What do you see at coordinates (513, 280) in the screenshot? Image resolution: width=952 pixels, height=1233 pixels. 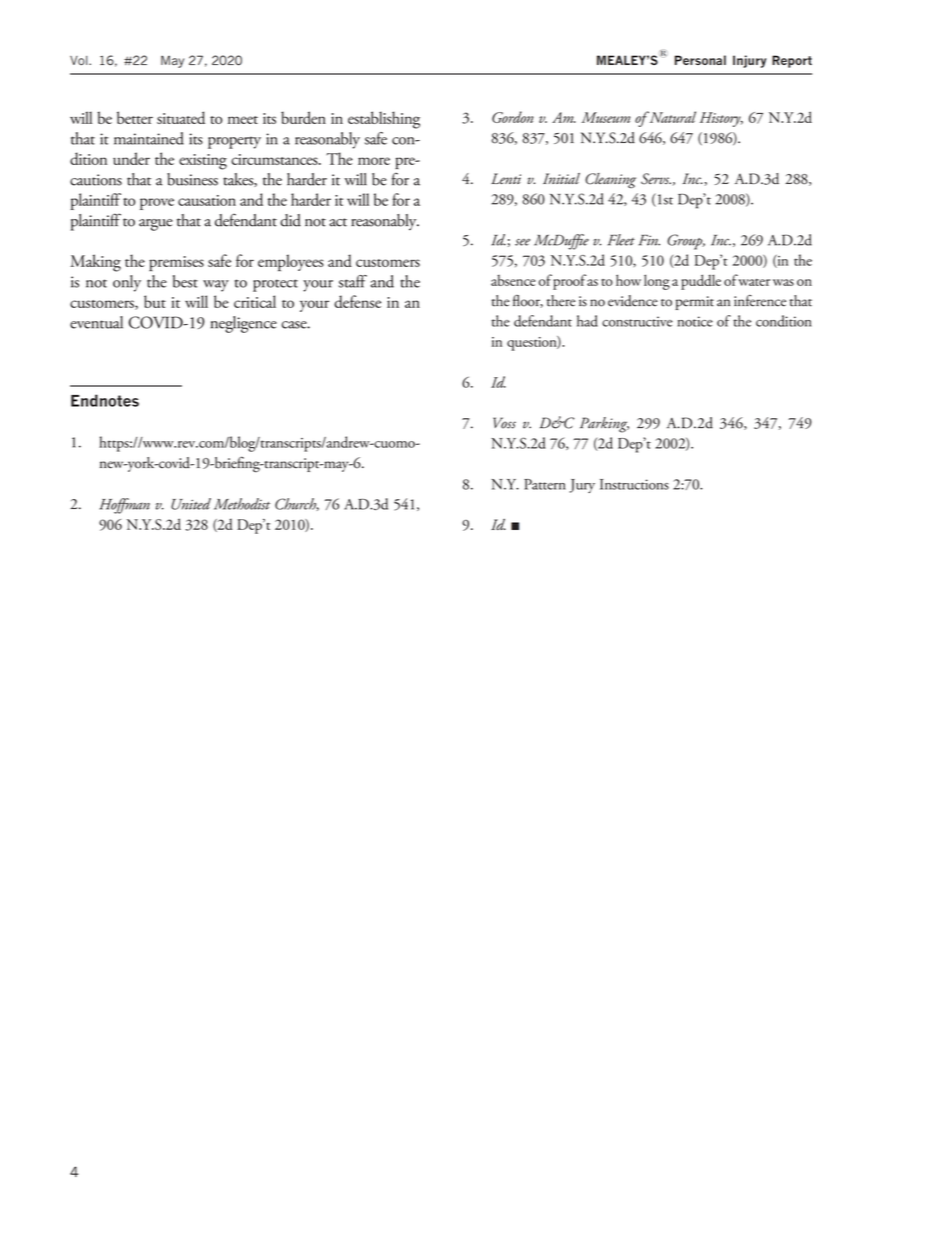 I see `absence` at bounding box center [513, 280].
